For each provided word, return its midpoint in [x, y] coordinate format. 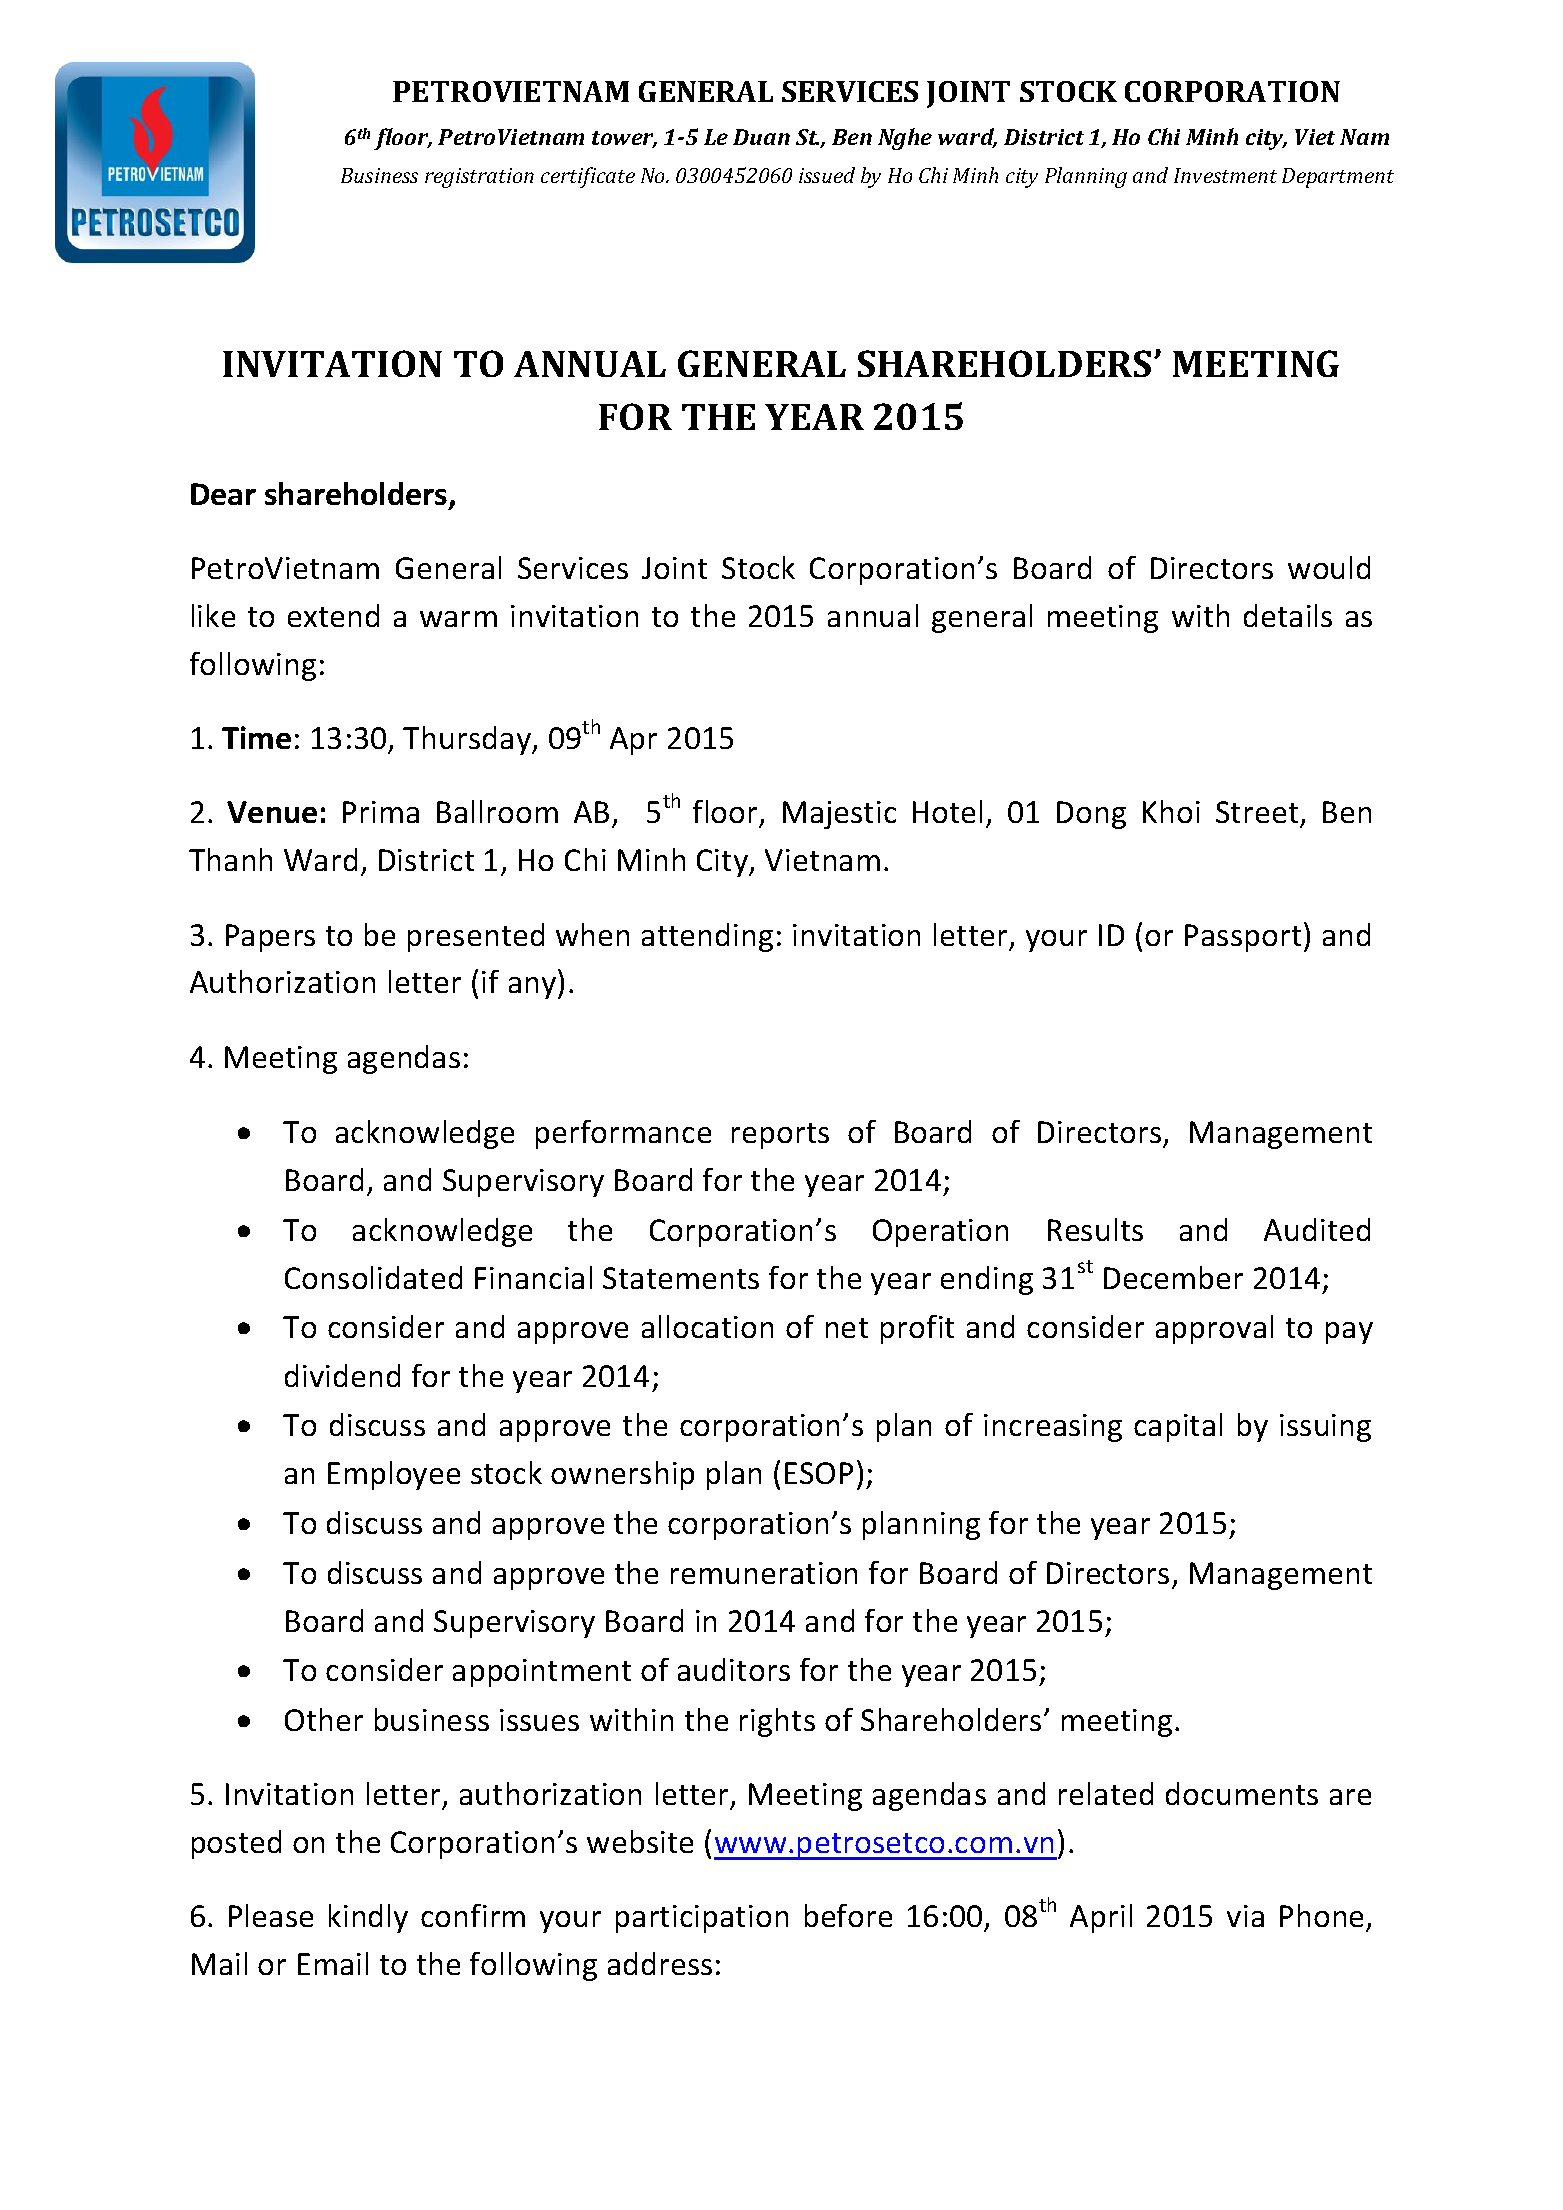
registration [479, 178]
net [847, 1328]
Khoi [1171, 811]
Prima [381, 812]
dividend [342, 1375]
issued [827, 175]
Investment [1225, 175]
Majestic [839, 815]
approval [1214, 1329]
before [848, 1915]
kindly [368, 1918]
